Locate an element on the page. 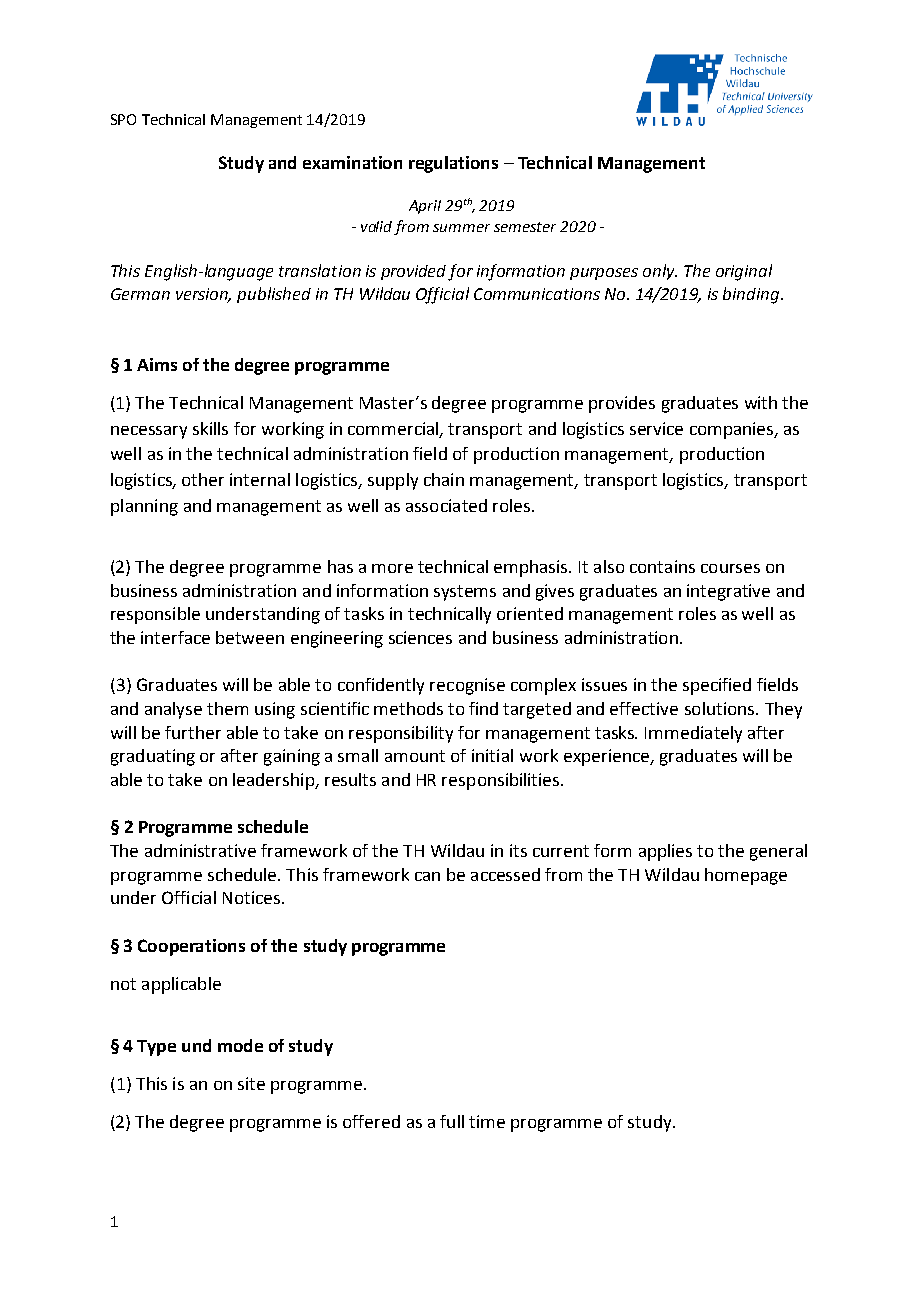 The image size is (924, 1307). time is located at coordinates (487, 1121).
